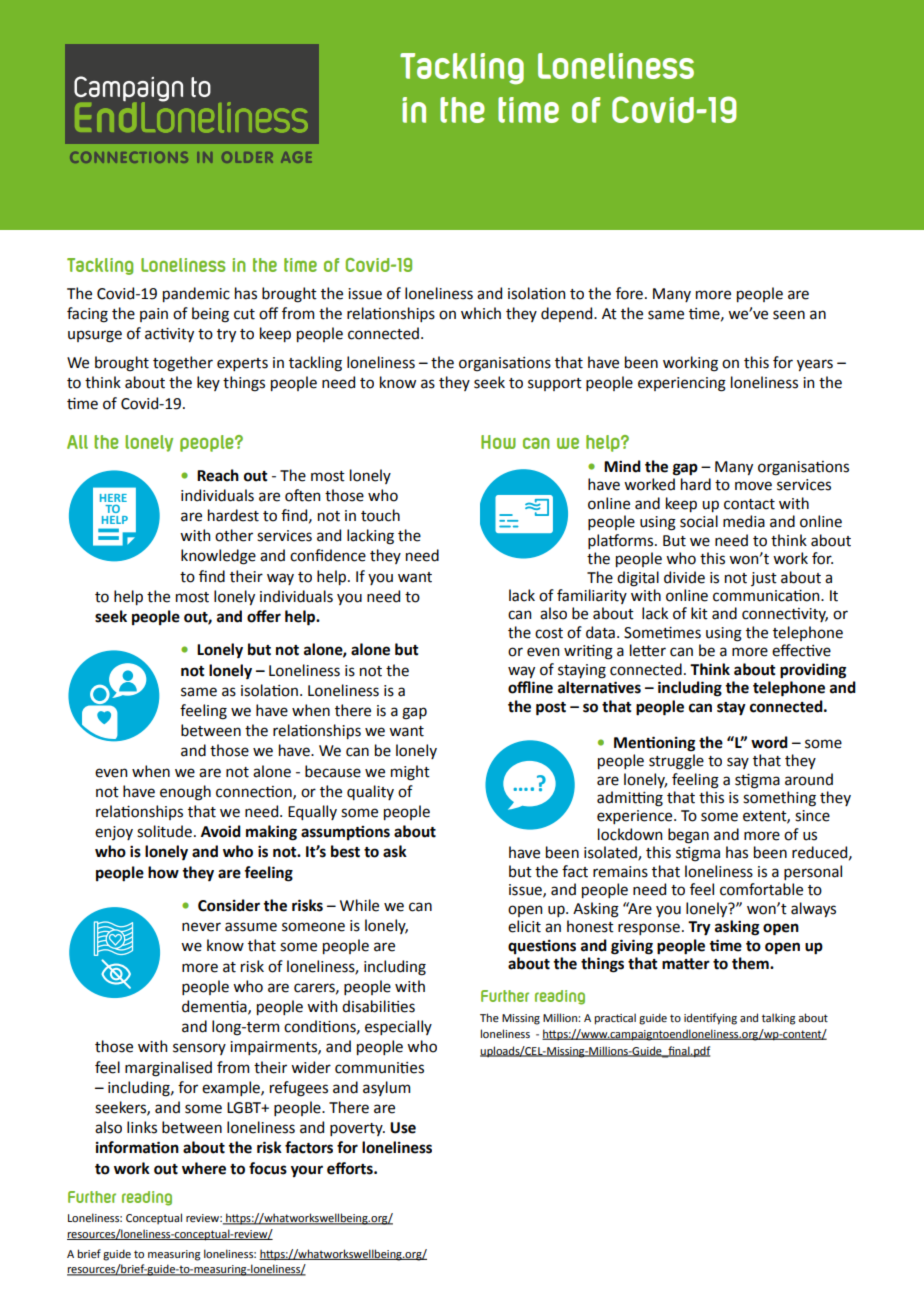 Image resolution: width=924 pixels, height=1308 pixels. What do you see at coordinates (769, 742) in the screenshot?
I see `word` at bounding box center [769, 742].
